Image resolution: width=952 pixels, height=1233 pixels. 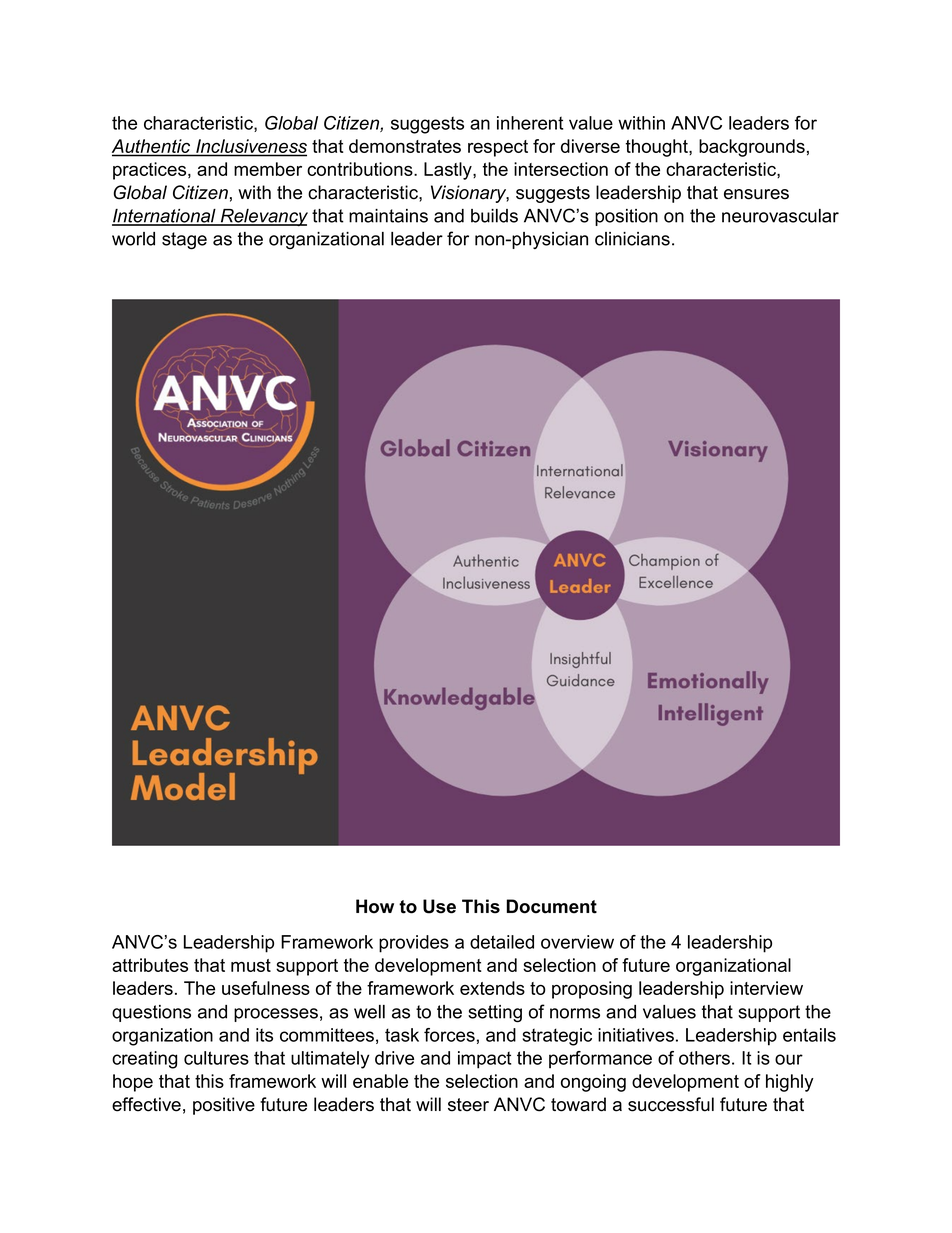 I want to click on builds, so click(x=494, y=216).
